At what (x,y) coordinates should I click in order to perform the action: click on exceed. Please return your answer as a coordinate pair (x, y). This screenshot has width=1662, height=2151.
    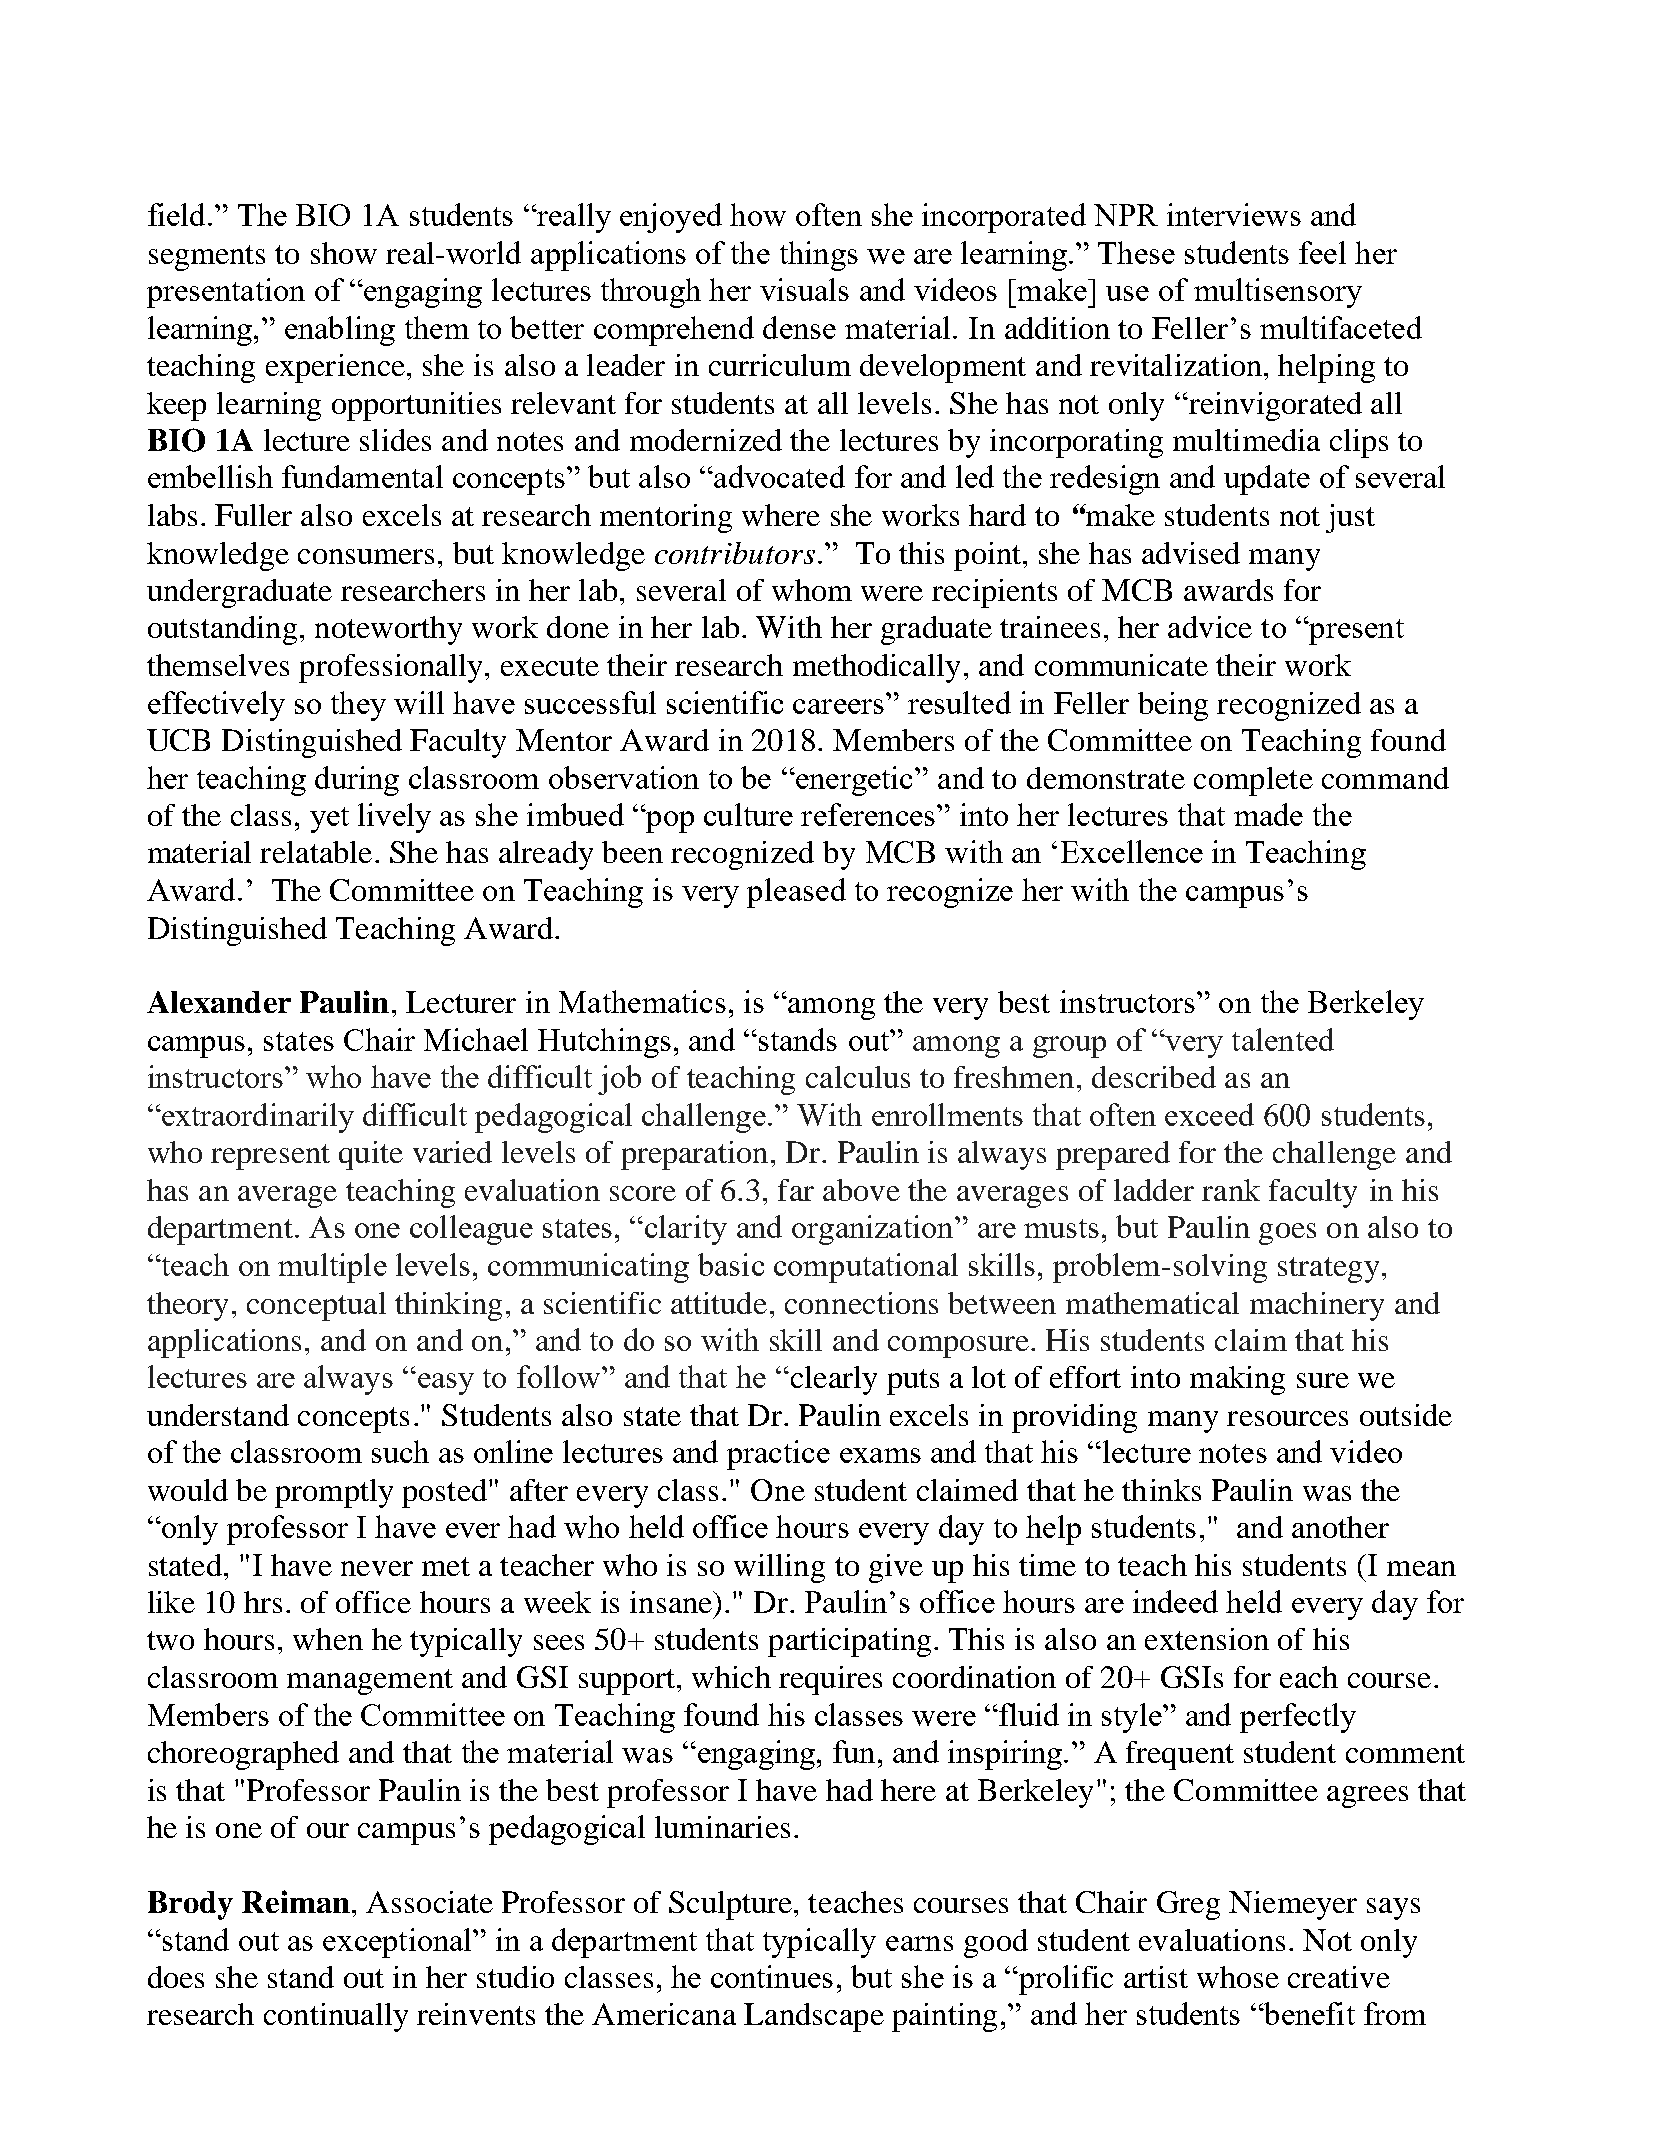
    Looking at the image, I should click on (1209, 1114).
